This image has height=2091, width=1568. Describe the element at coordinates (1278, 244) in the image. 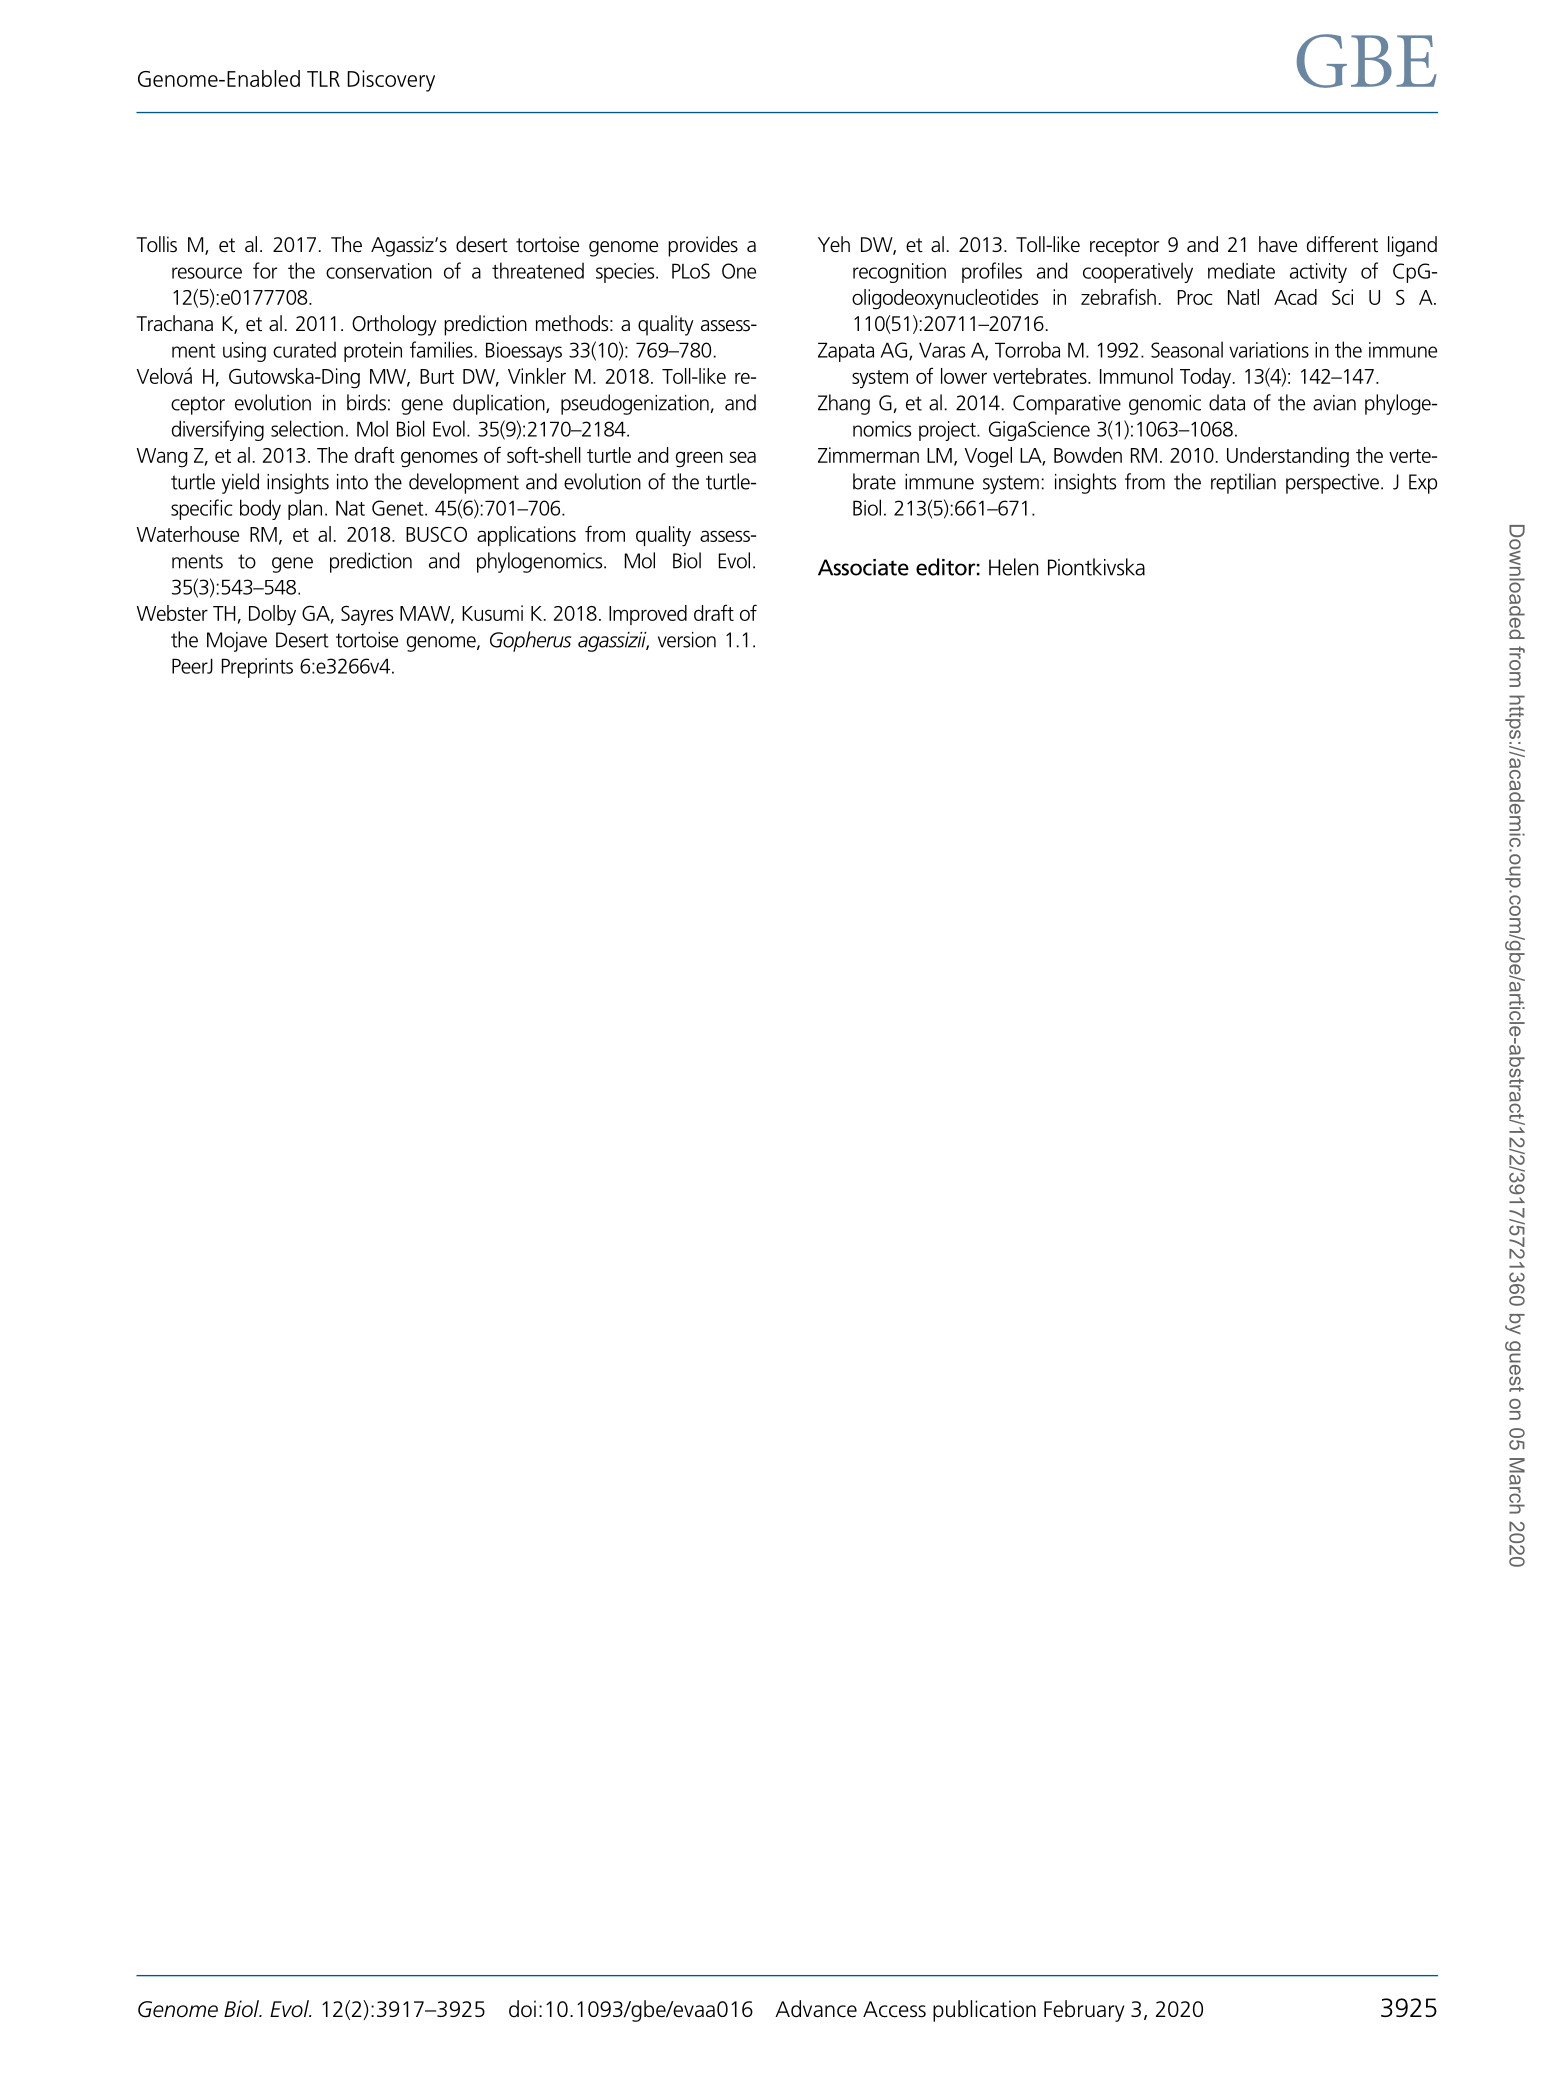

I see `have` at that location.
